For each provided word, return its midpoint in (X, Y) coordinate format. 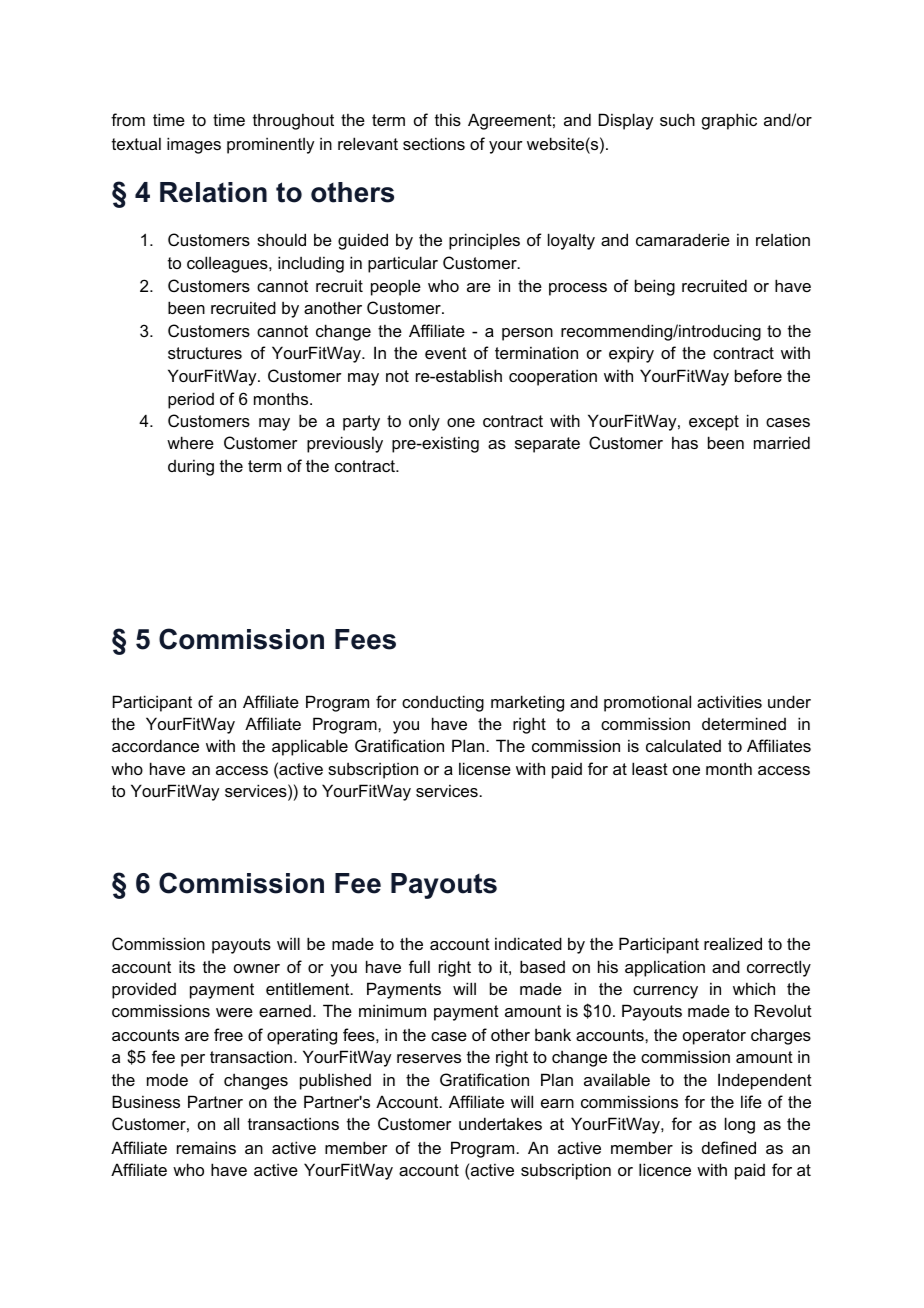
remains (206, 1147)
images (194, 145)
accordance (155, 745)
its (187, 966)
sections (434, 143)
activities (729, 701)
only (424, 422)
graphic (729, 121)
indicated (528, 943)
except (714, 423)
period (191, 400)
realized (733, 943)
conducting (443, 703)
